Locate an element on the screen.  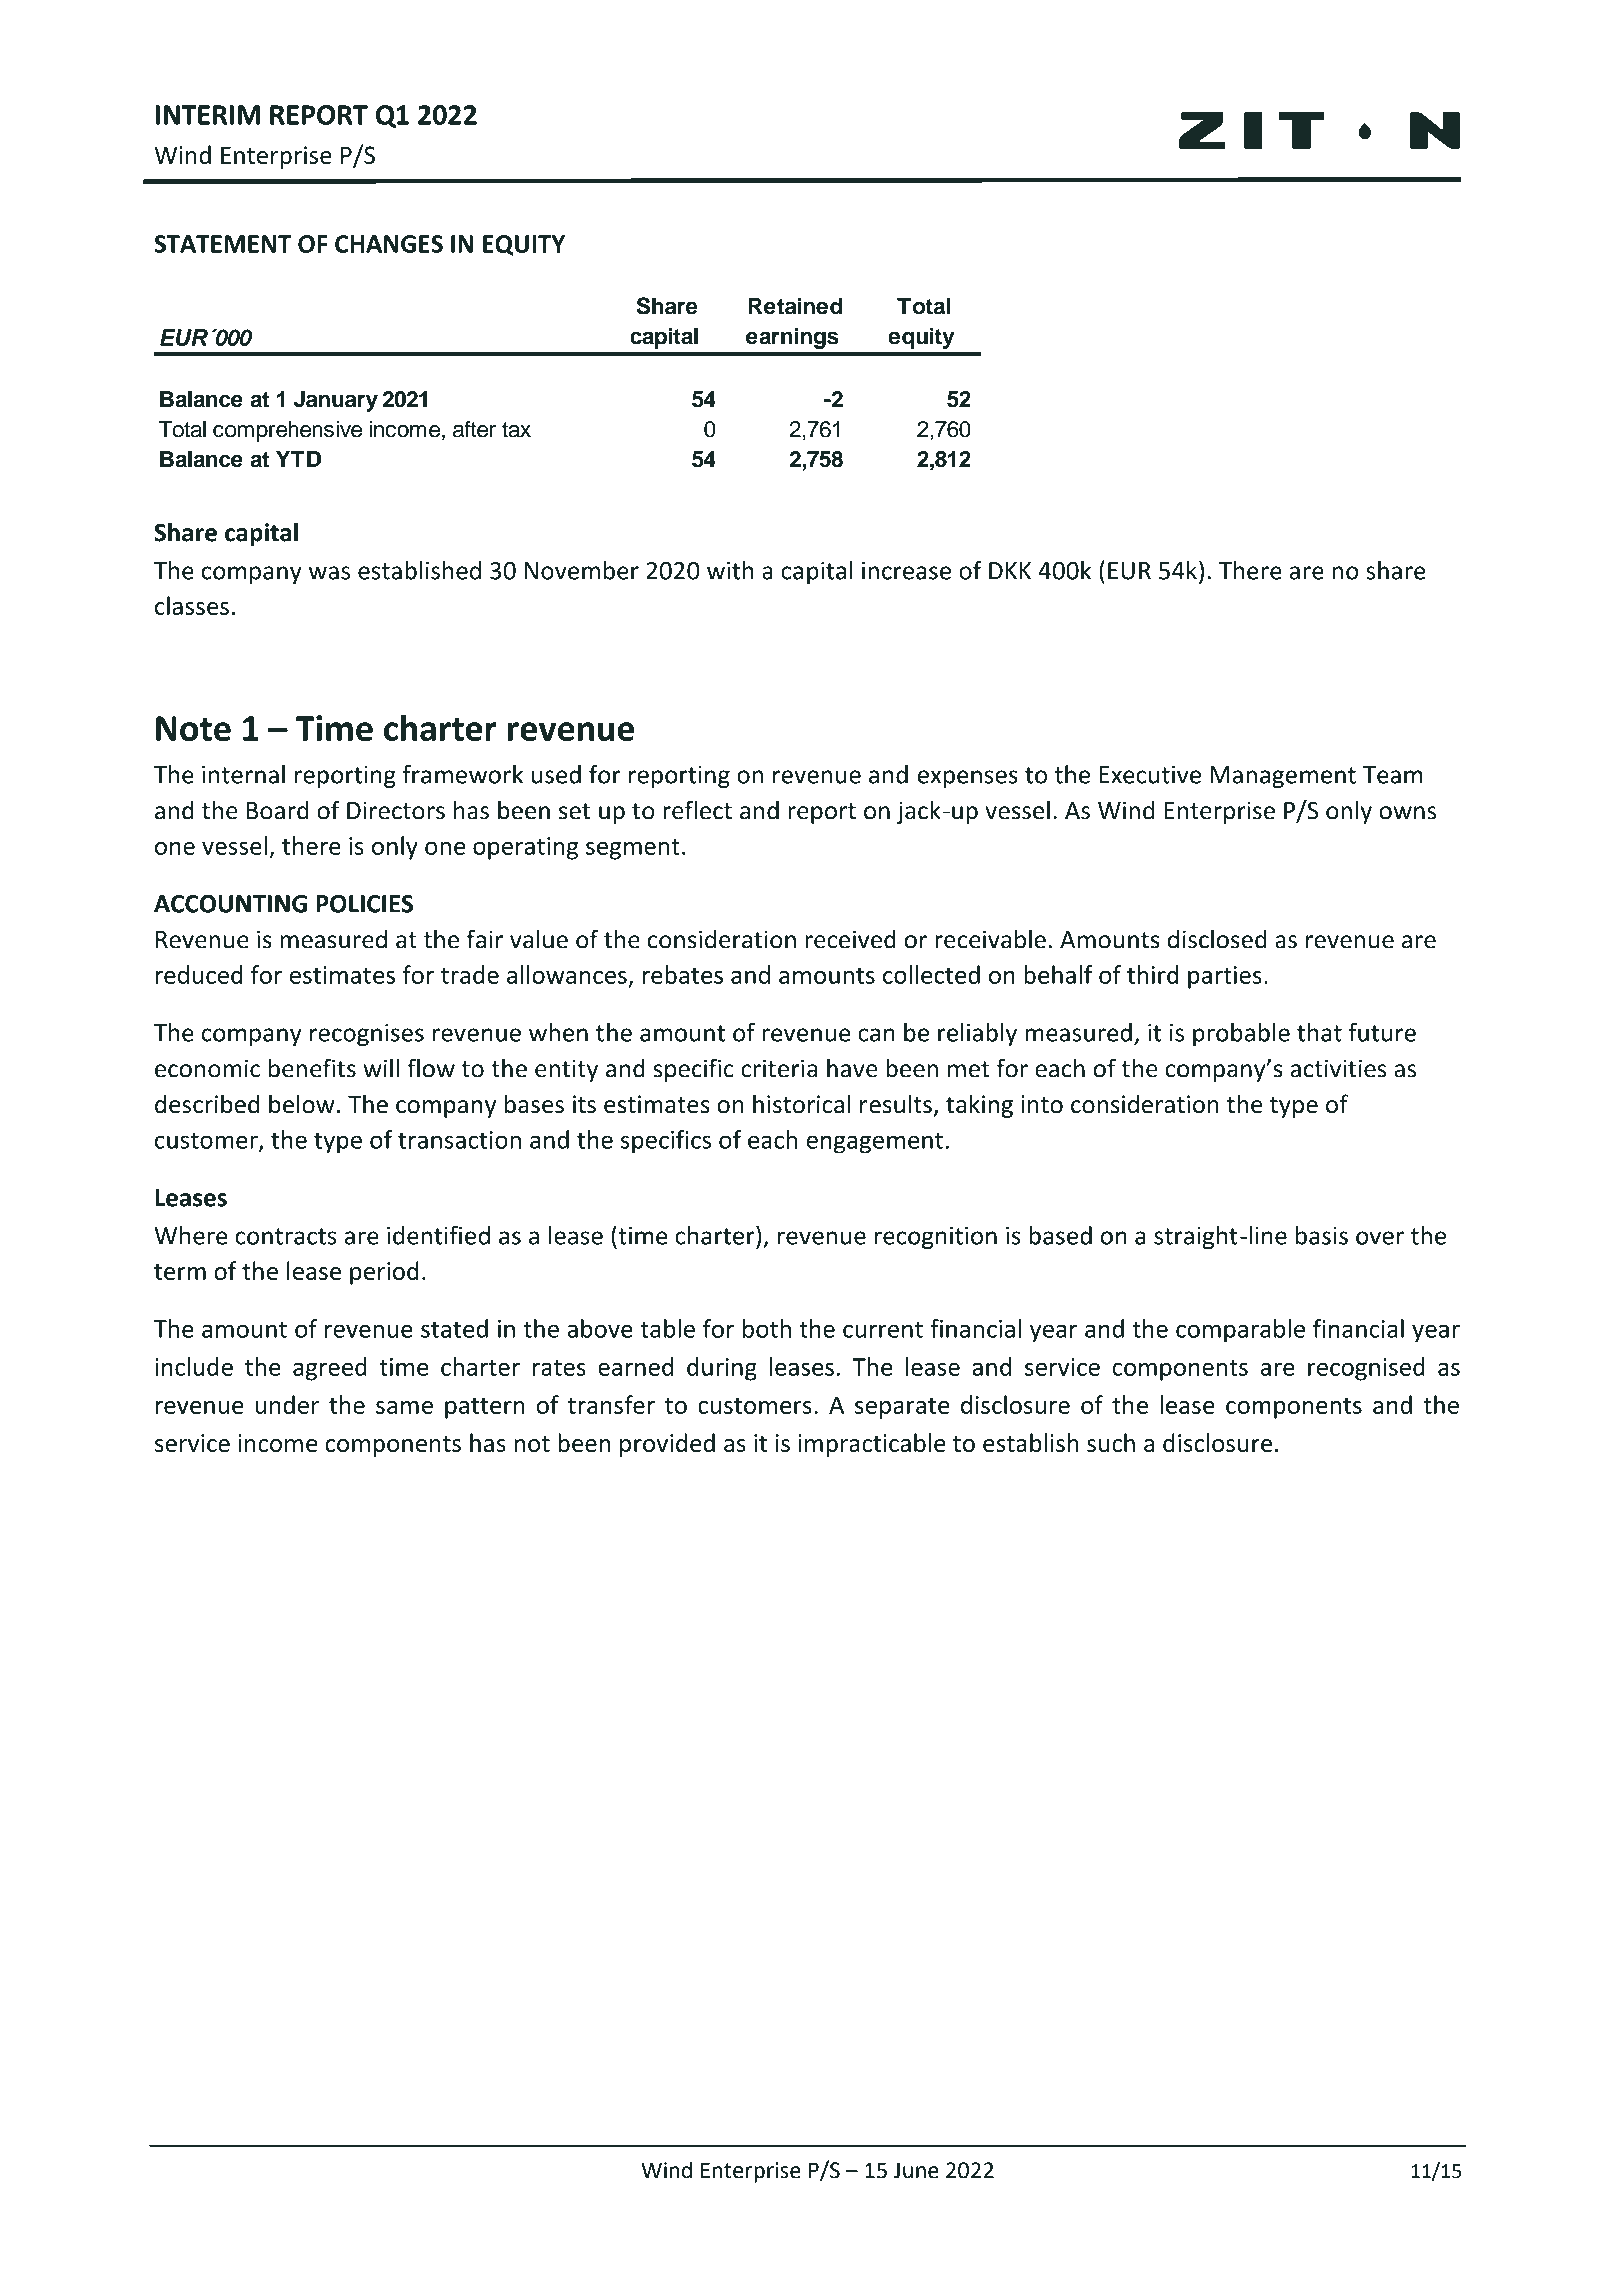
below is located at coordinates (301, 1104).
